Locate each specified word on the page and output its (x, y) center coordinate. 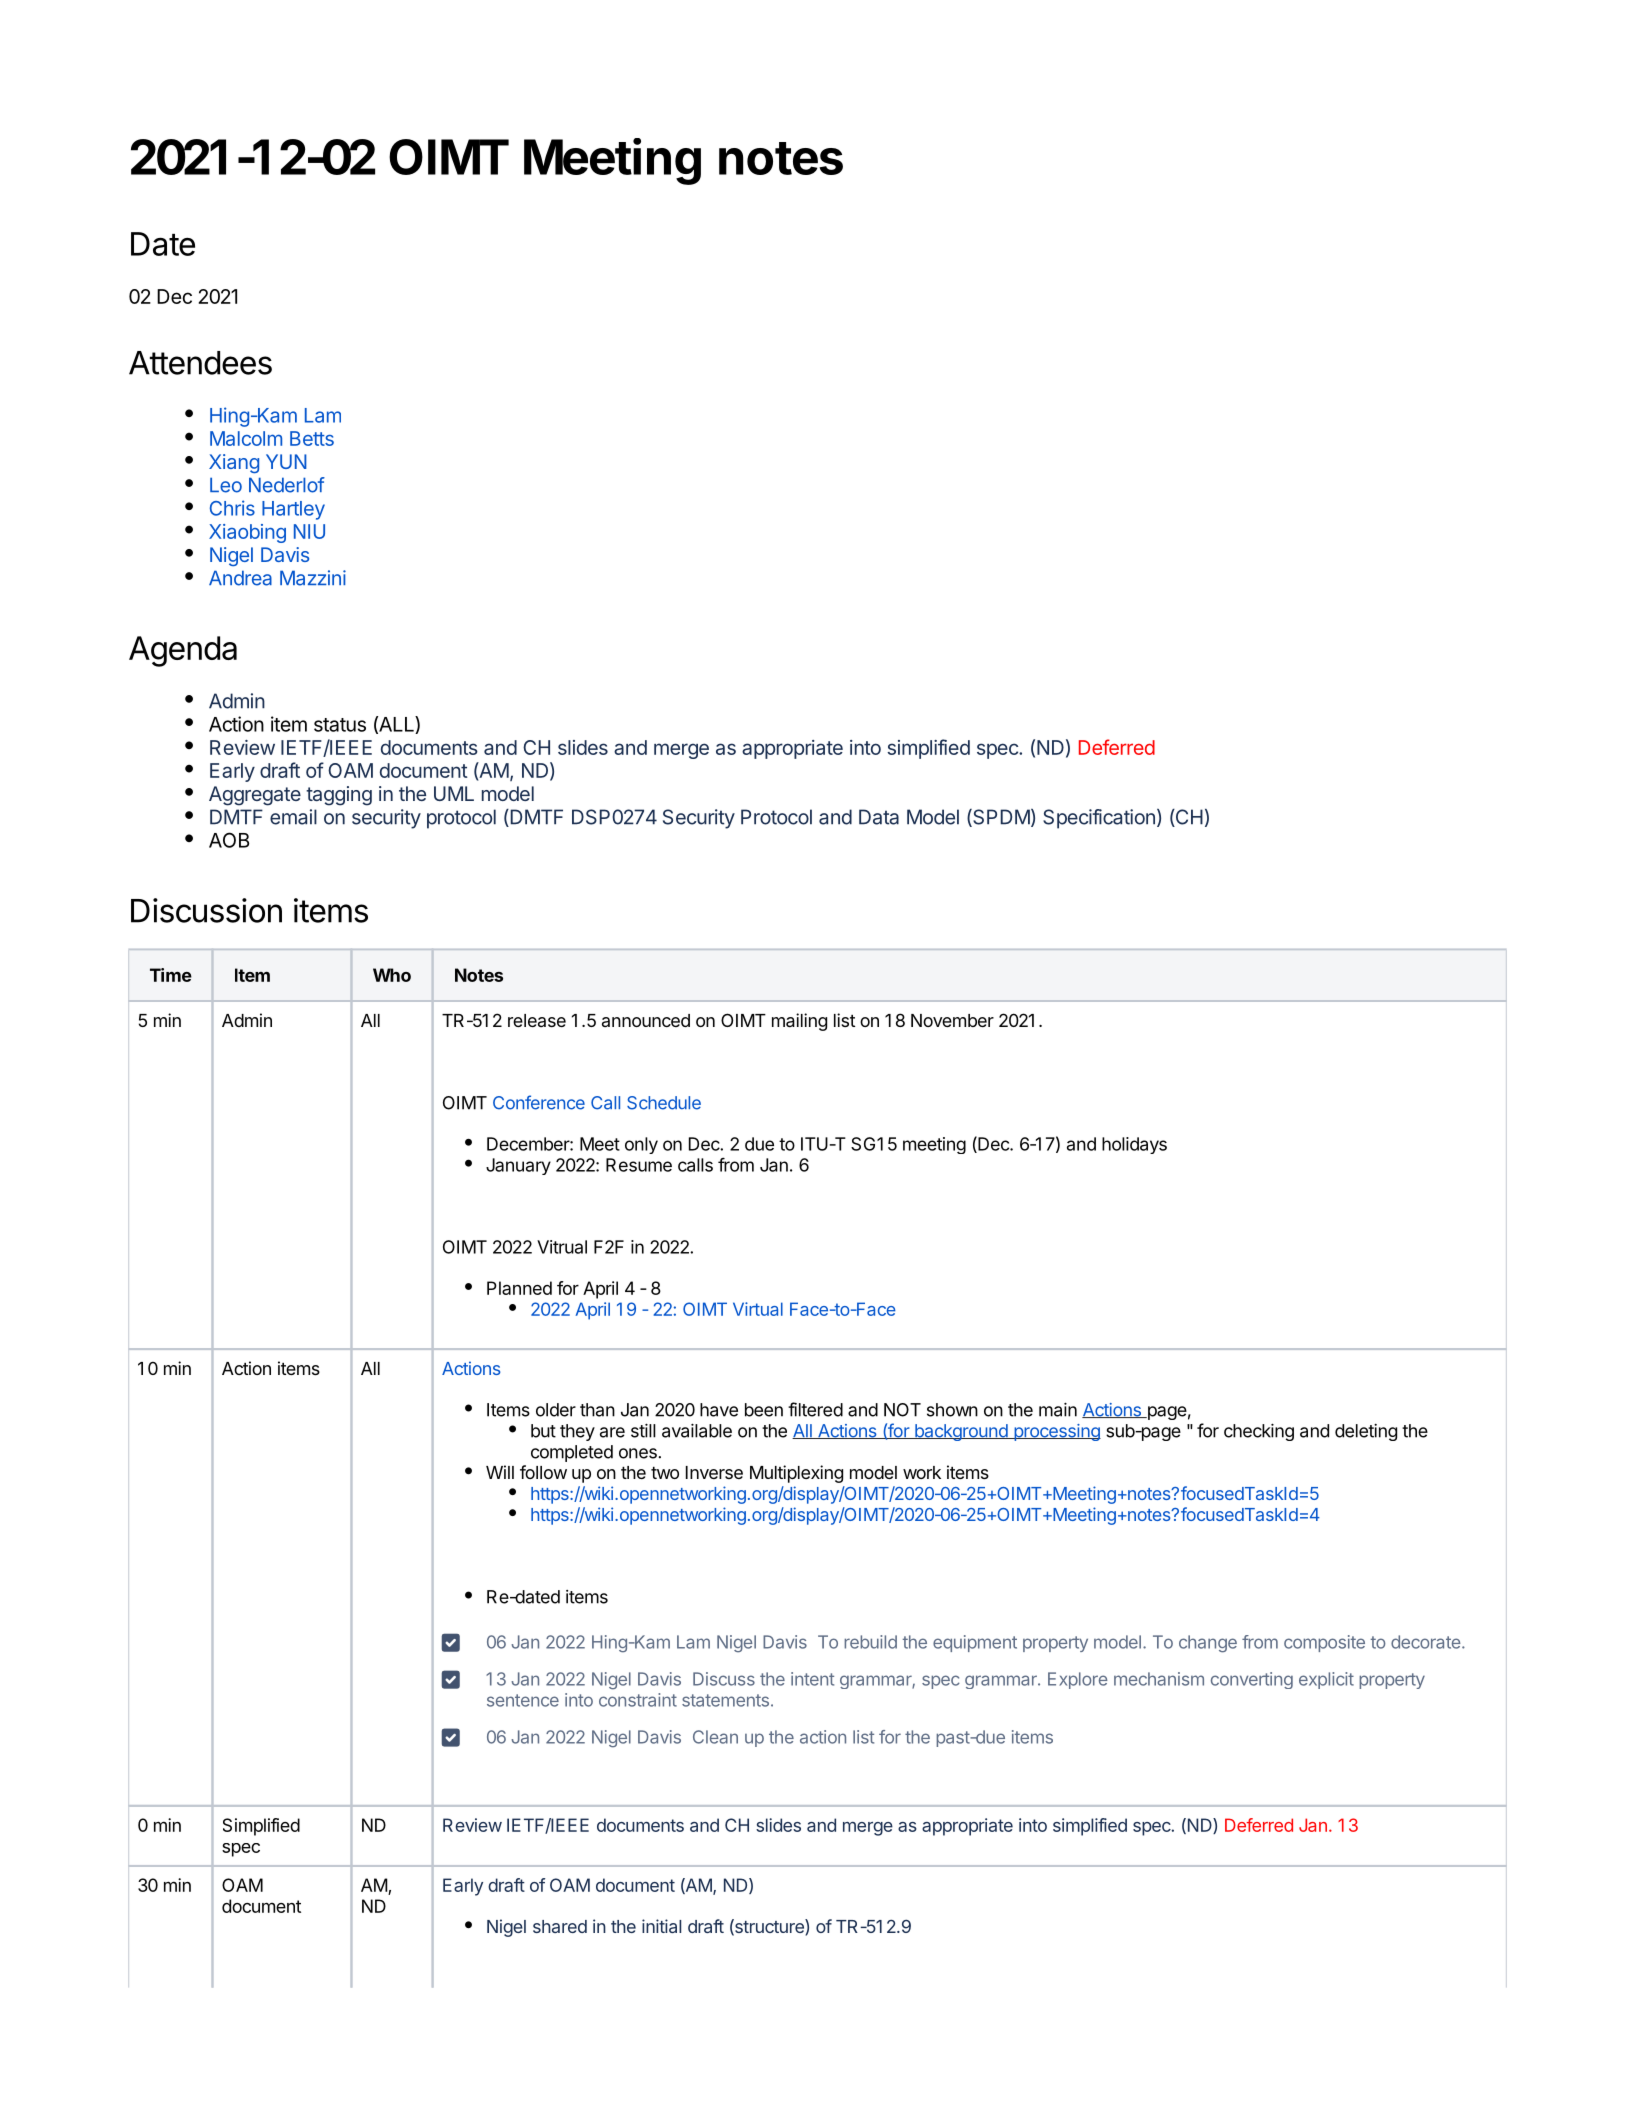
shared (560, 1926)
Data (879, 817)
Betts (312, 438)
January (518, 1166)
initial (661, 1926)
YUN (286, 461)
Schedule (664, 1103)
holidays (1134, 1145)
